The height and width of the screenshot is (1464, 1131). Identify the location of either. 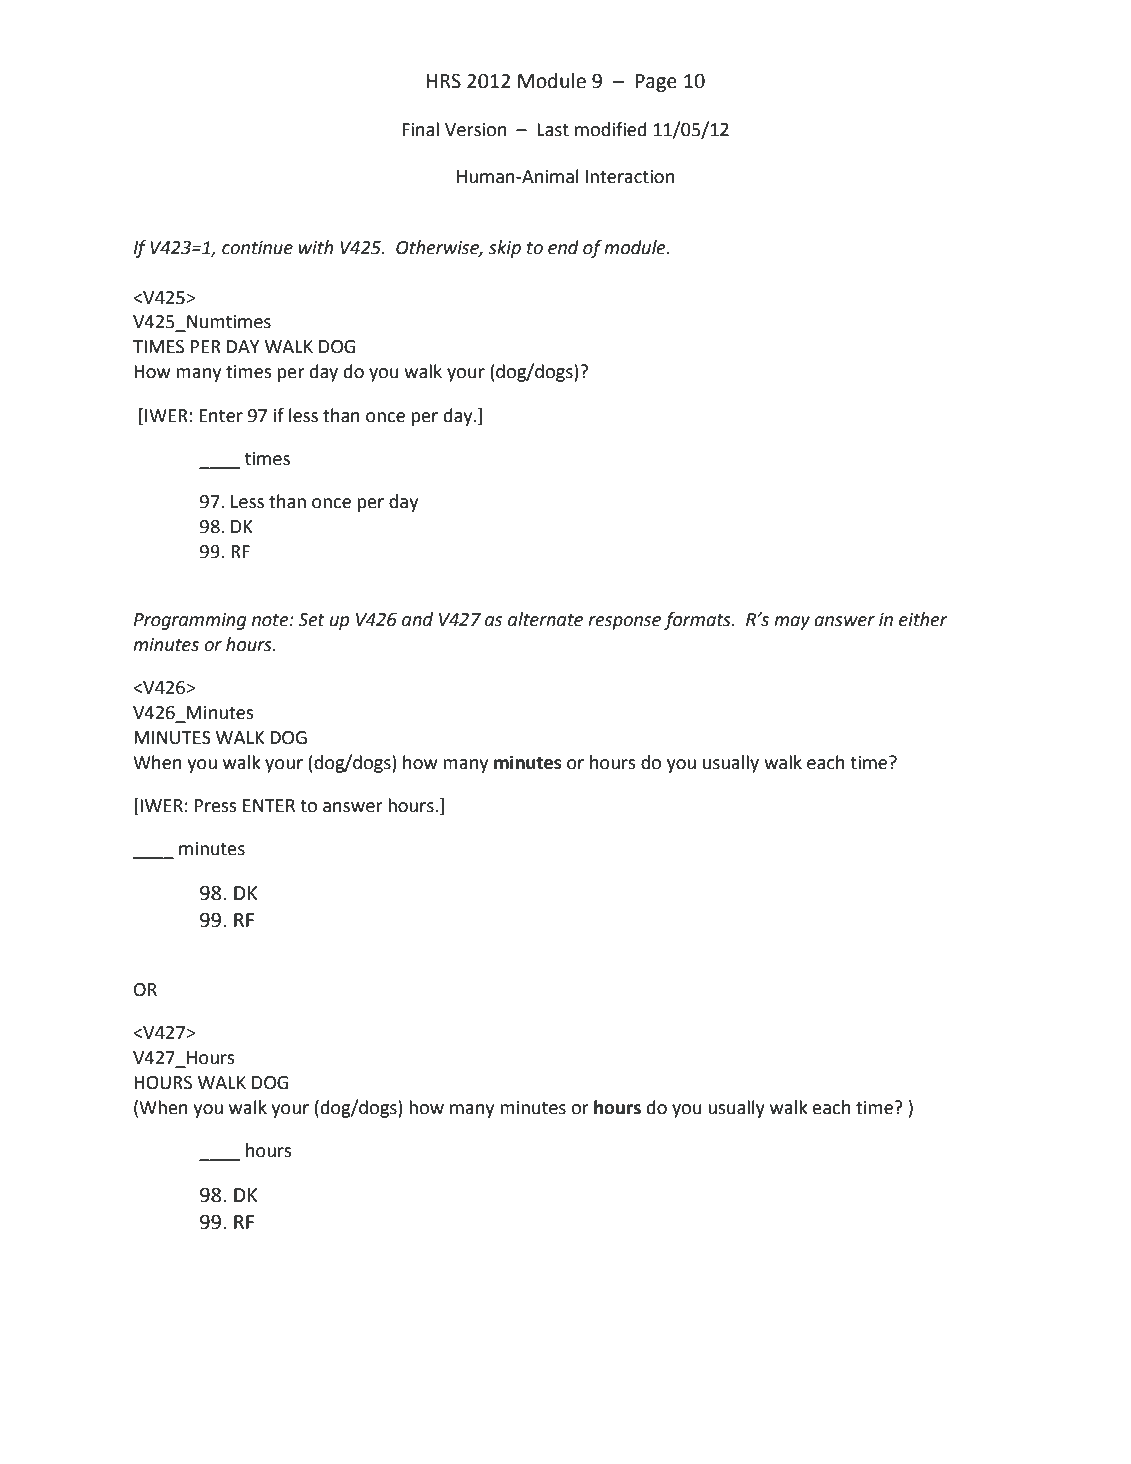
(923, 619).
